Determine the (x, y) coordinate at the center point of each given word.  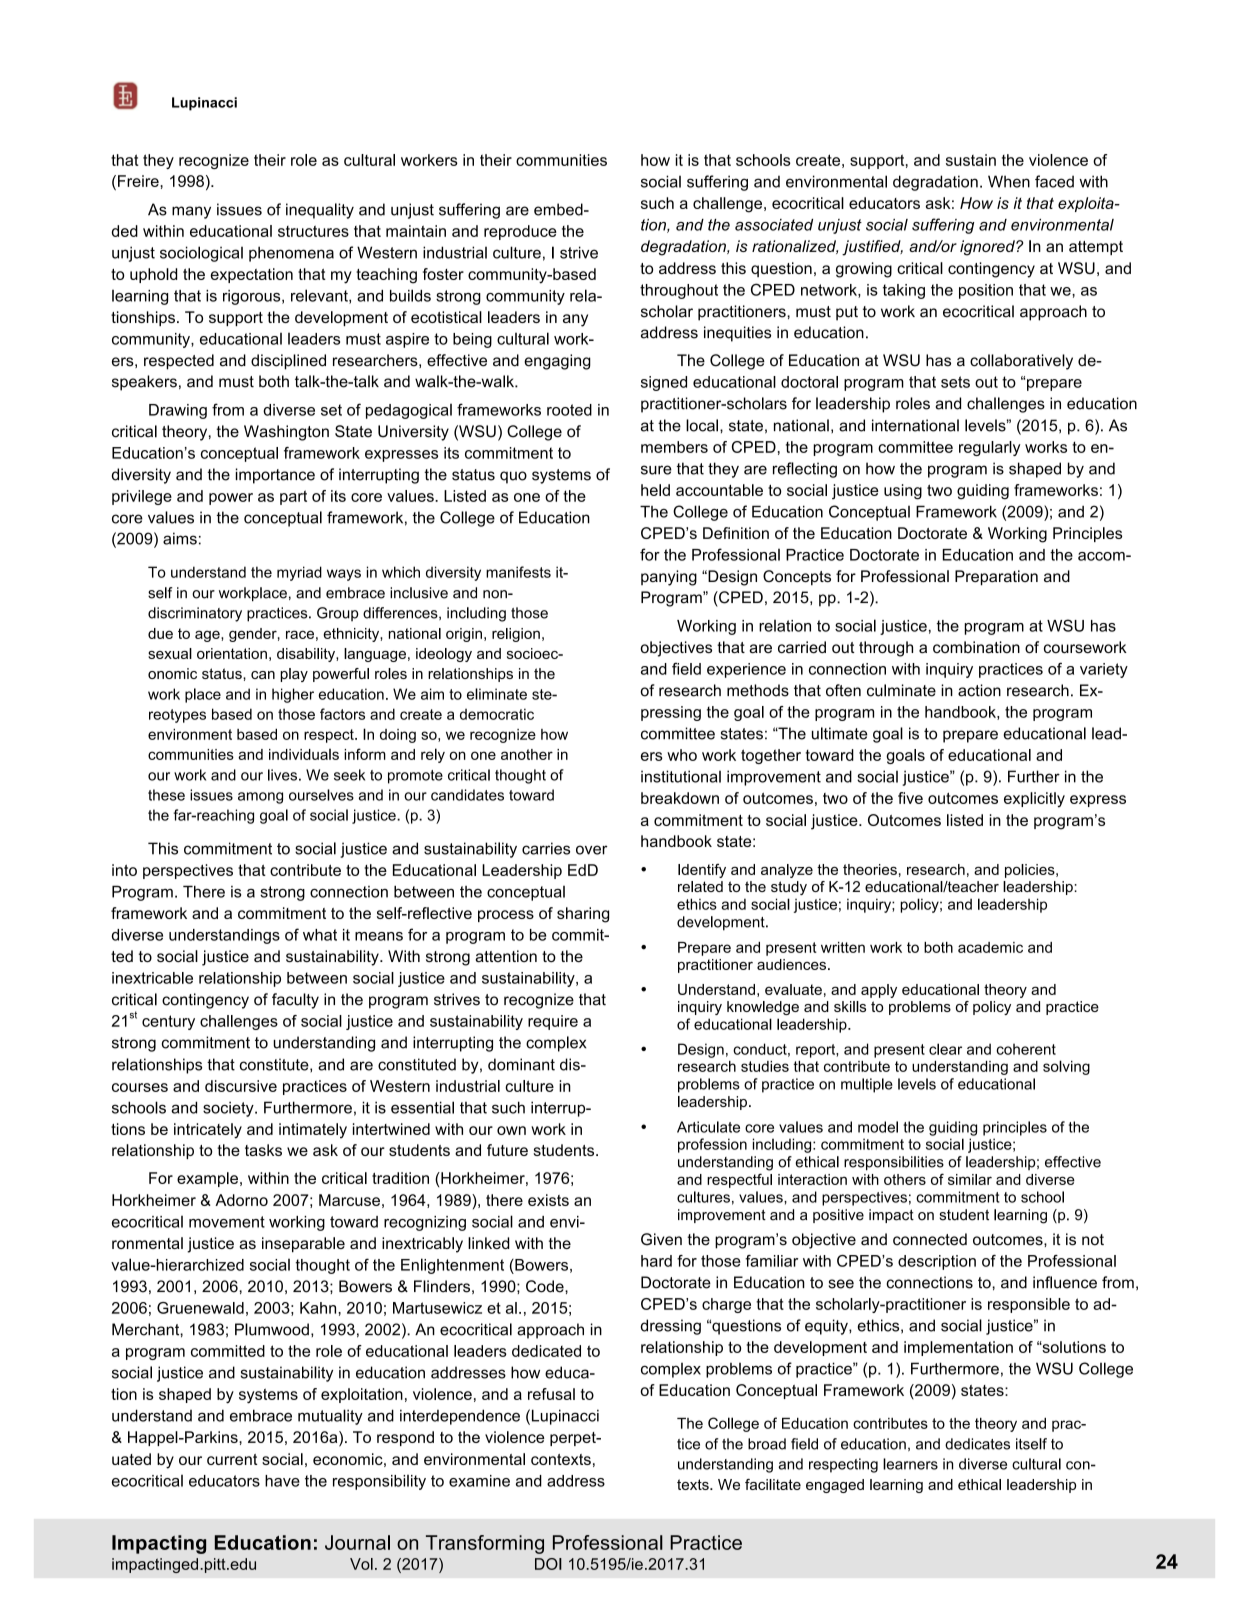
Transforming (485, 1544)
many (191, 212)
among (260, 798)
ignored (988, 248)
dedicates (977, 1444)
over (592, 850)
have (282, 1481)
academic (990, 947)
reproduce (520, 232)
